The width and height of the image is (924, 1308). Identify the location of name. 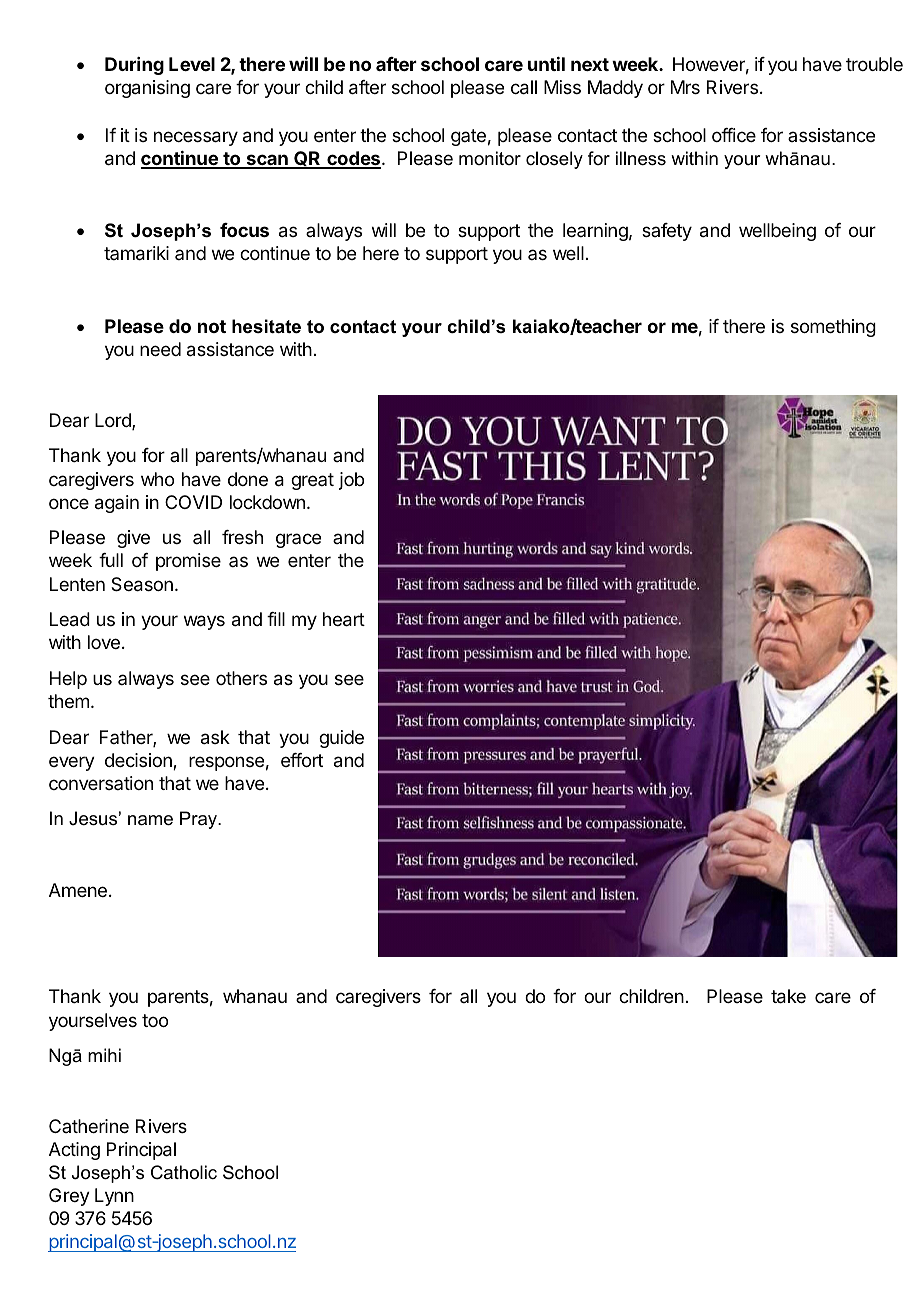
(150, 820).
